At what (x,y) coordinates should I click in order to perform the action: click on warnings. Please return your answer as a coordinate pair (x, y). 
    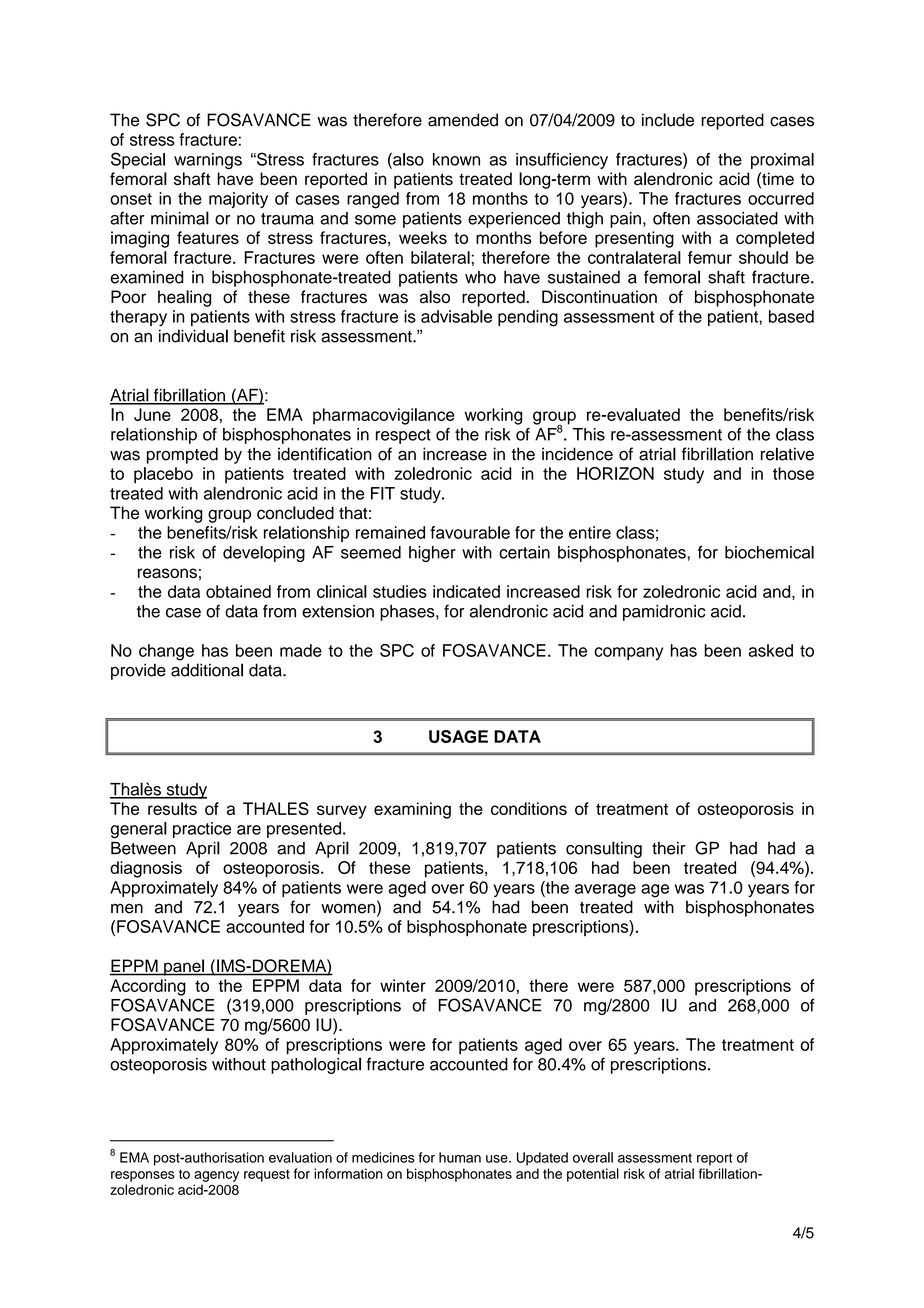
    Looking at the image, I should click on (208, 161).
